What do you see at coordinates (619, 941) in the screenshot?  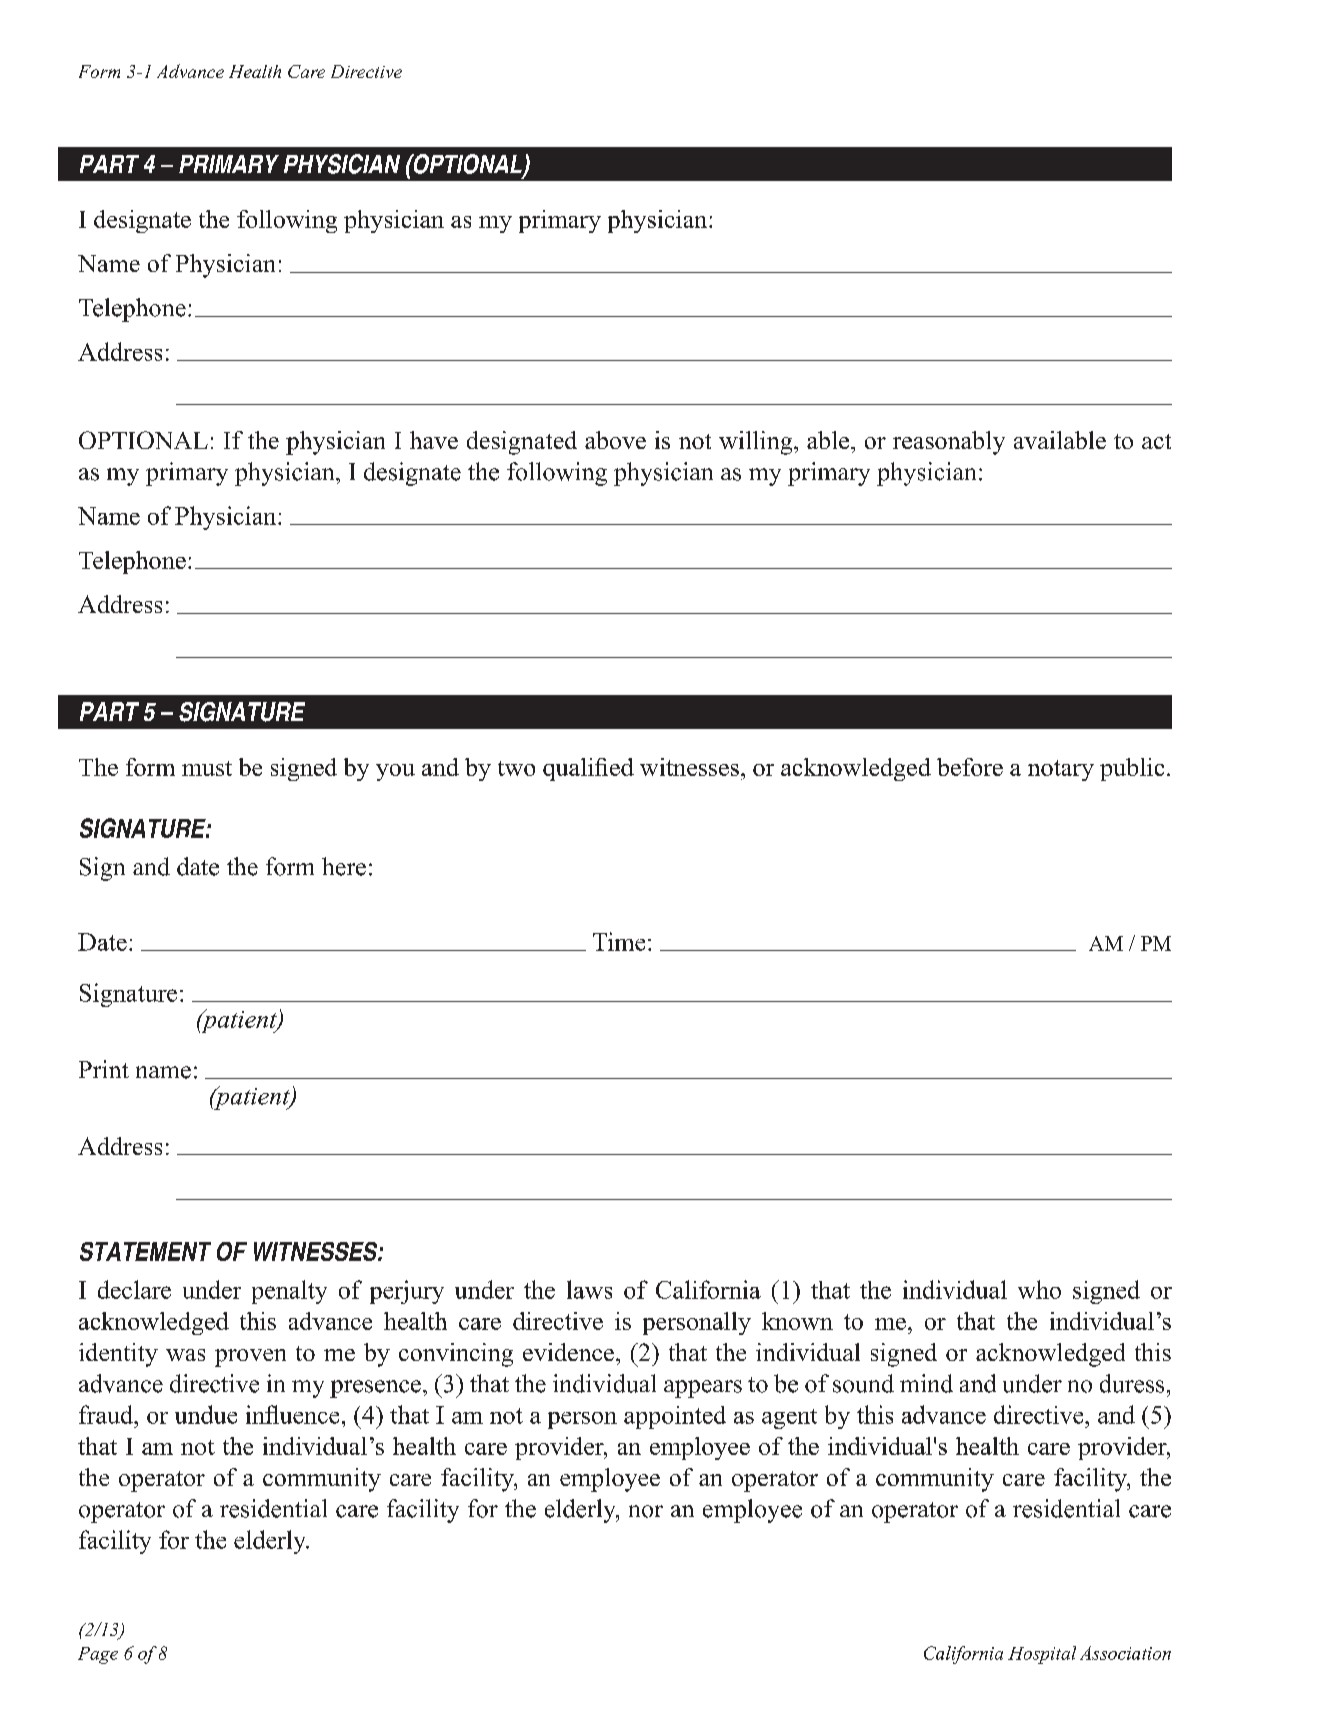 I see `Time` at bounding box center [619, 941].
